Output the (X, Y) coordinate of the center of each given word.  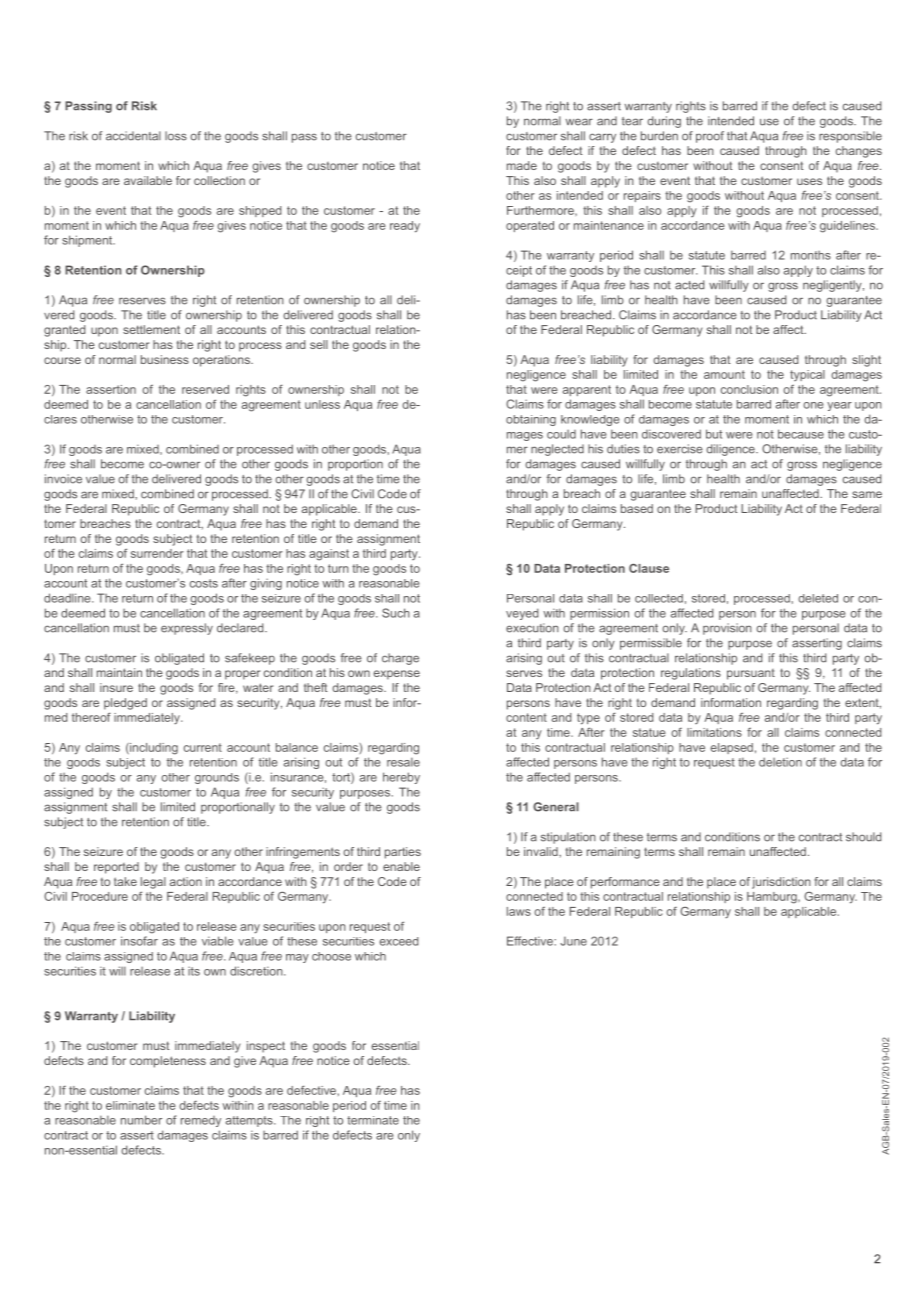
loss (176, 136)
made (522, 165)
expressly (187, 629)
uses (809, 181)
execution (532, 628)
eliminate (130, 1105)
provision (727, 629)
